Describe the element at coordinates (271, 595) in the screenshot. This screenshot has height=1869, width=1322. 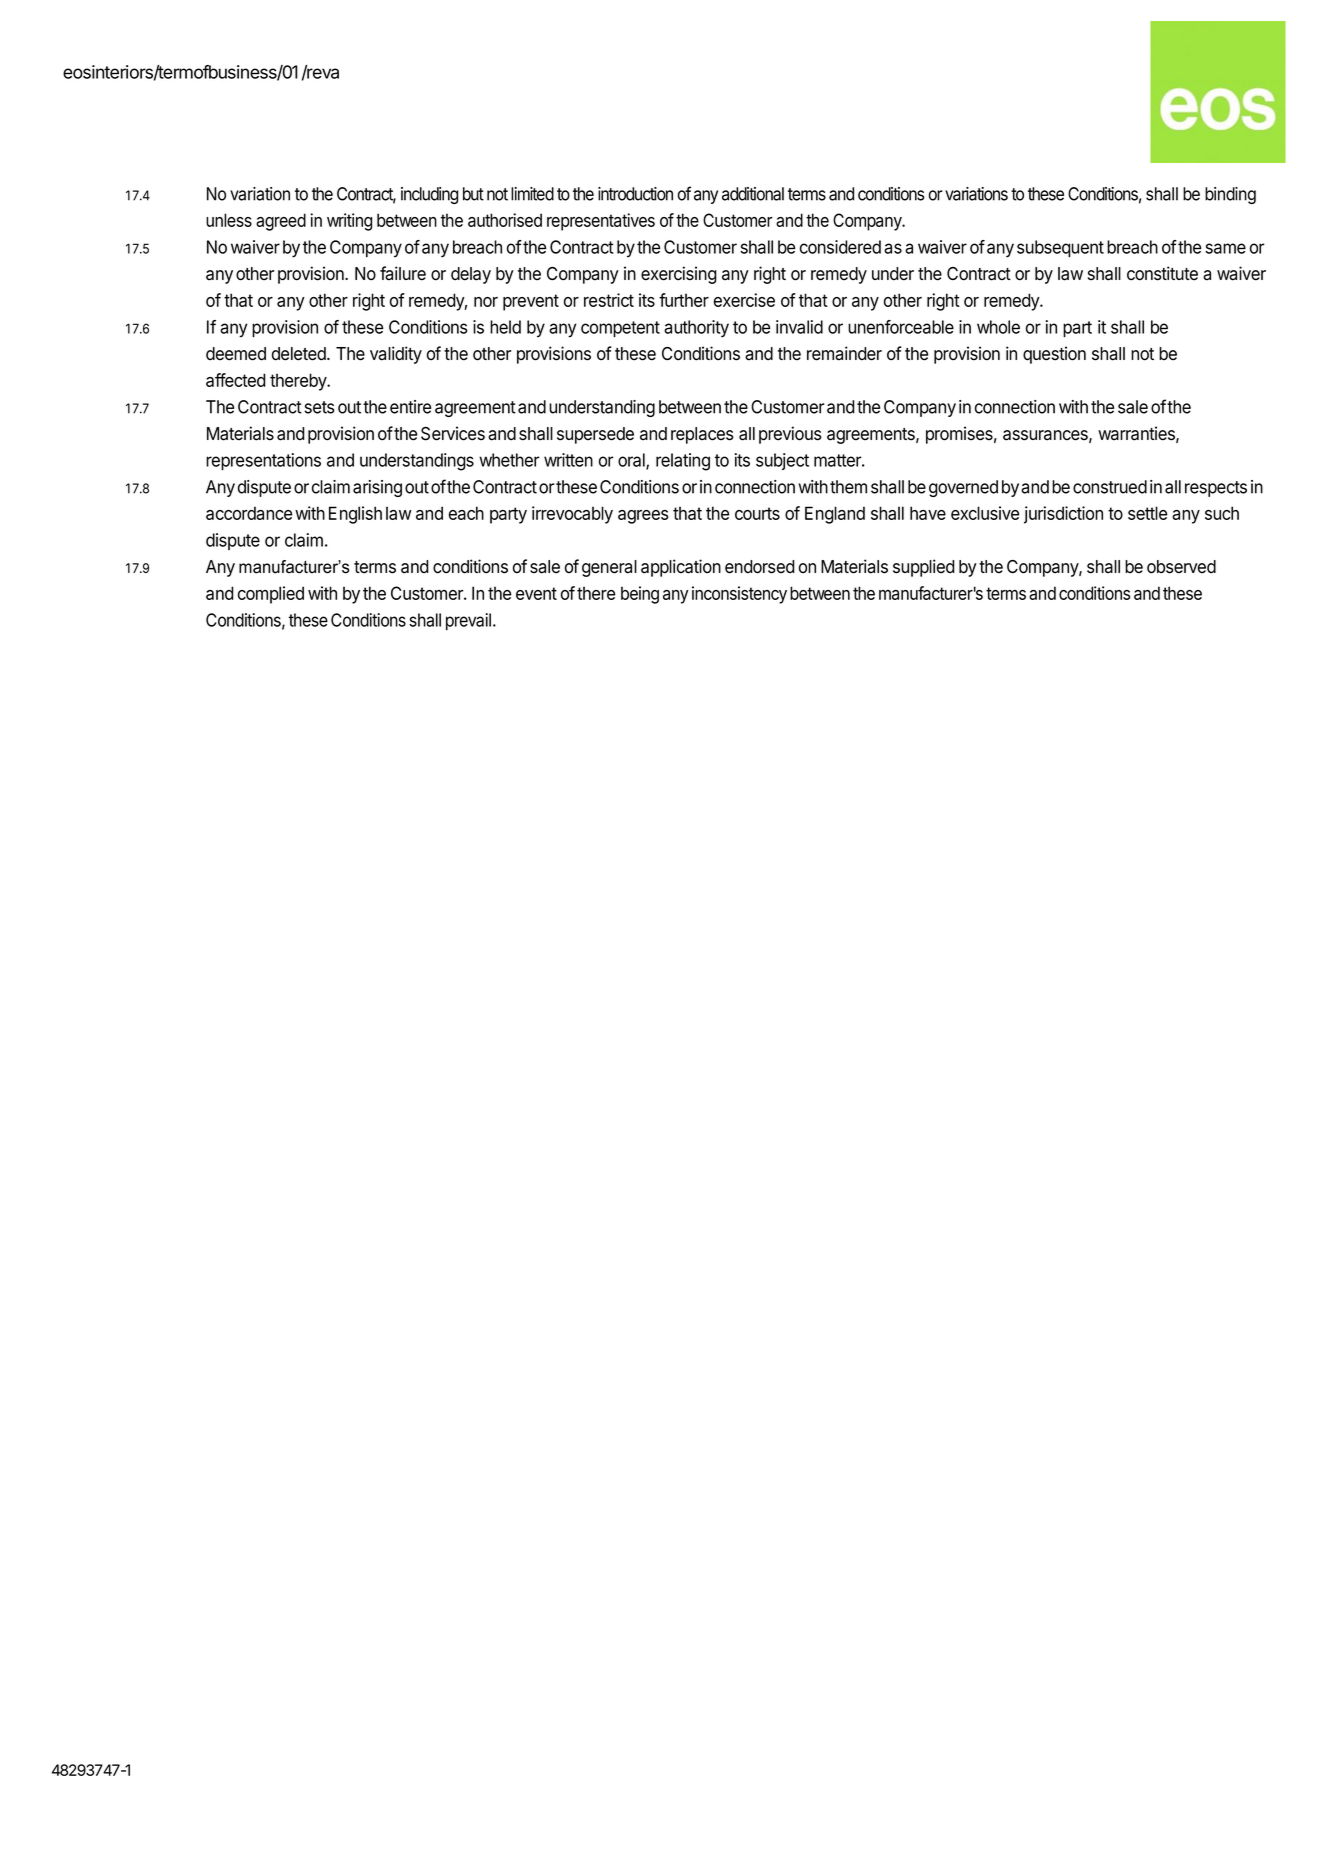
I see `complied` at that location.
